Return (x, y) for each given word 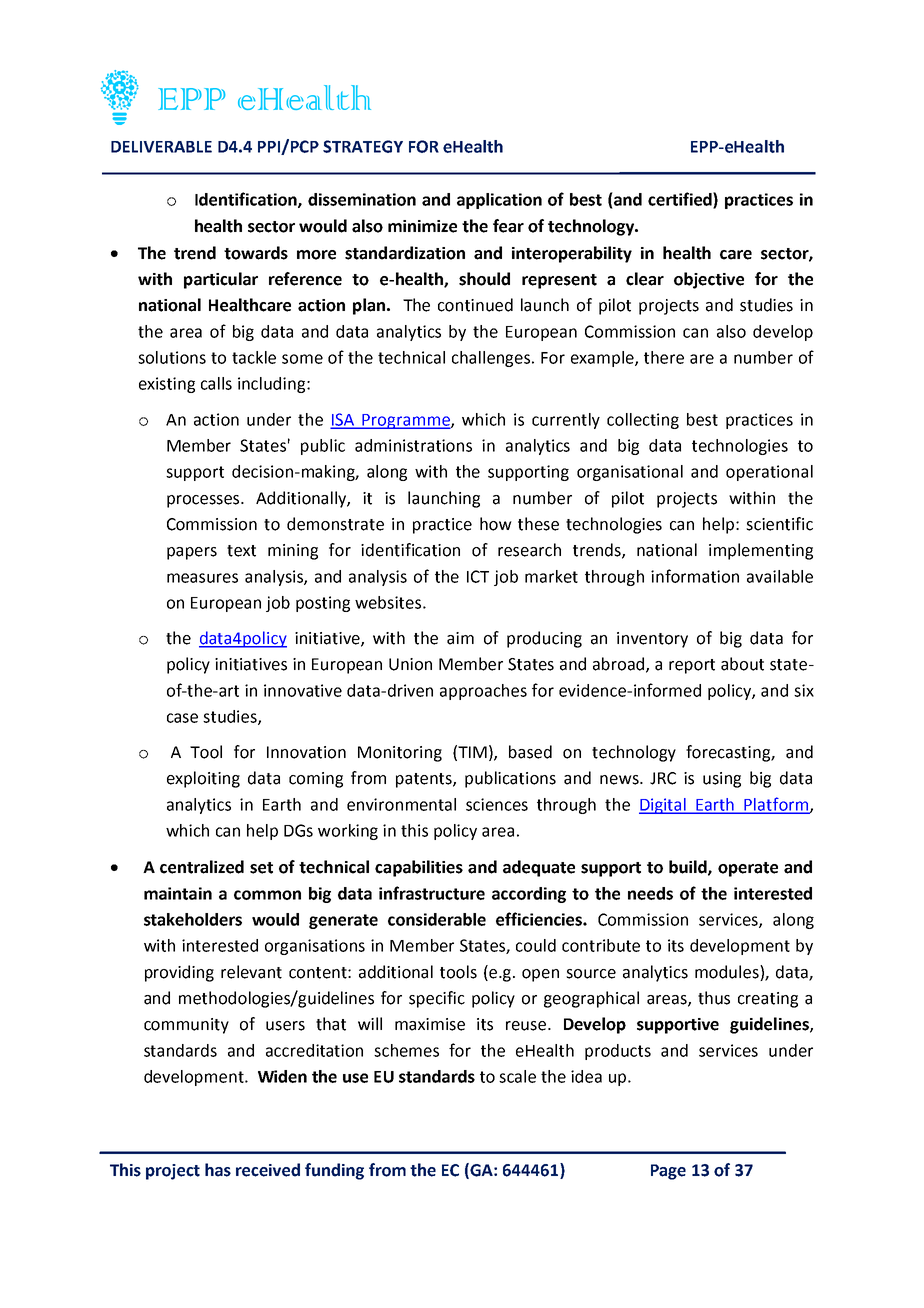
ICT (478, 576)
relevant (251, 972)
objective (709, 280)
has (218, 1170)
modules (728, 972)
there (664, 357)
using (722, 780)
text (241, 551)
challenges (492, 359)
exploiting (203, 779)
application (499, 201)
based (530, 752)
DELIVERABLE (161, 147)
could (536, 945)
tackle (254, 357)
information (695, 576)
